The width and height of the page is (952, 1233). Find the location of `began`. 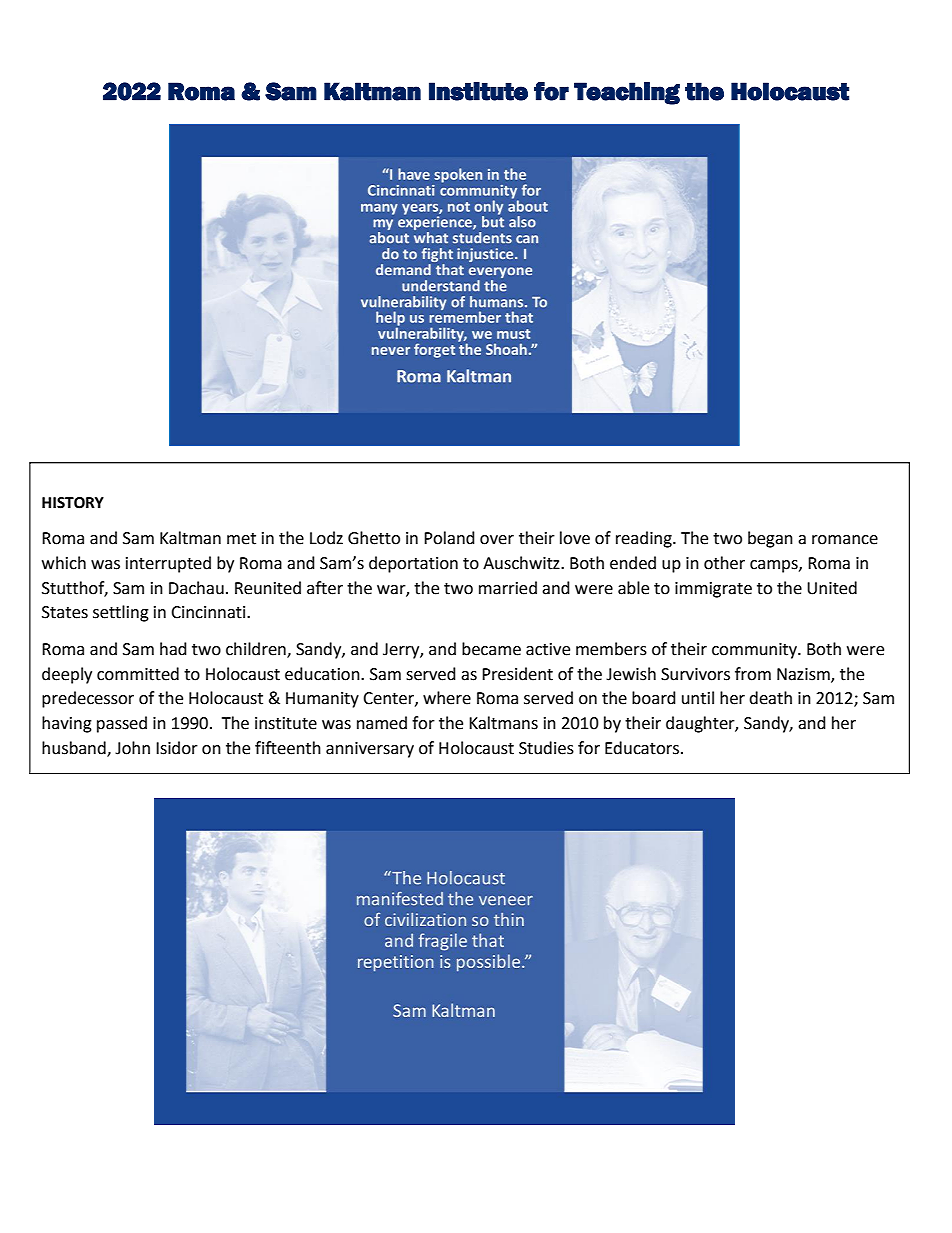

began is located at coordinates (770, 539).
